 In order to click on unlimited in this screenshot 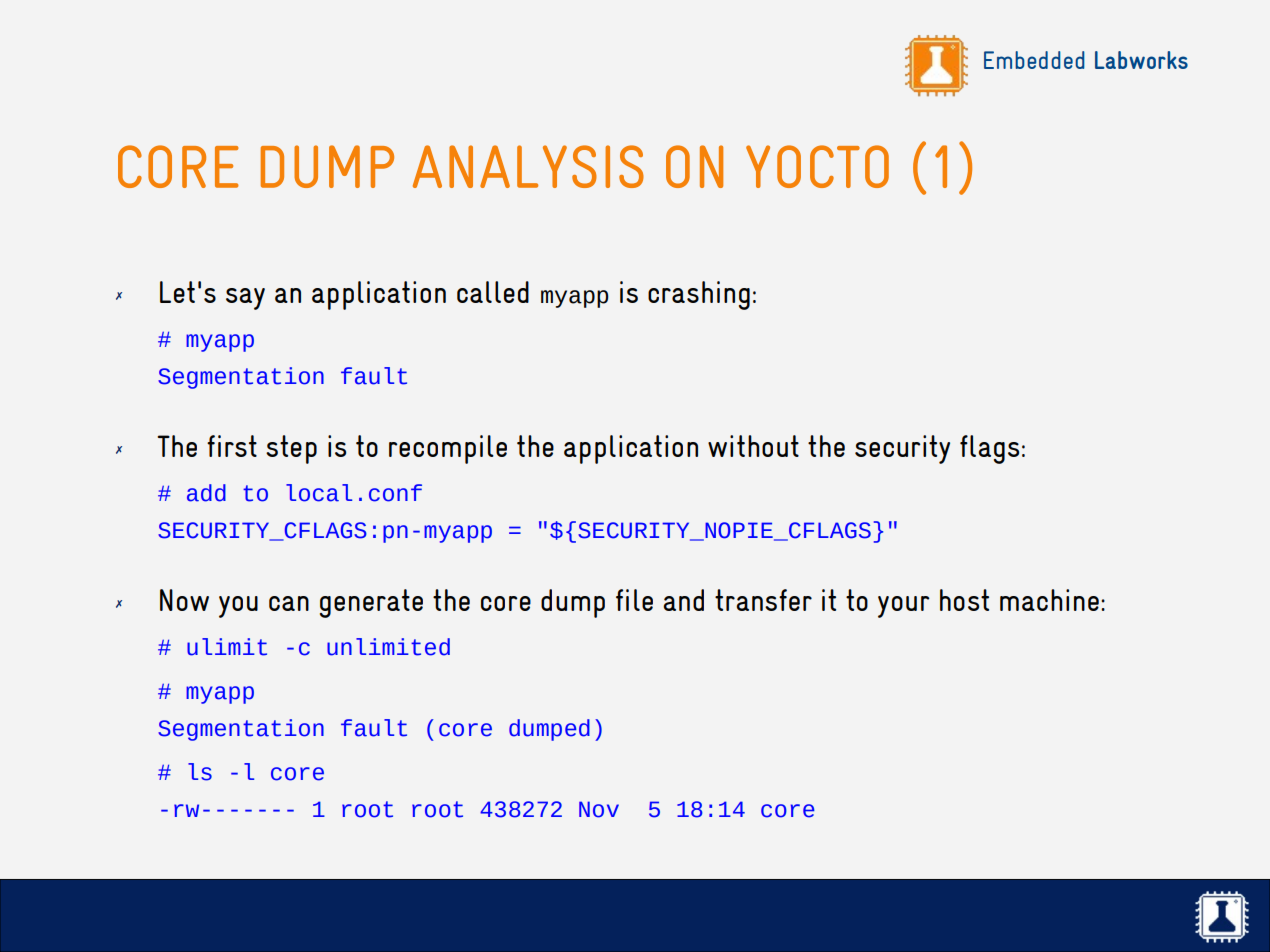, I will do `click(388, 647)`.
